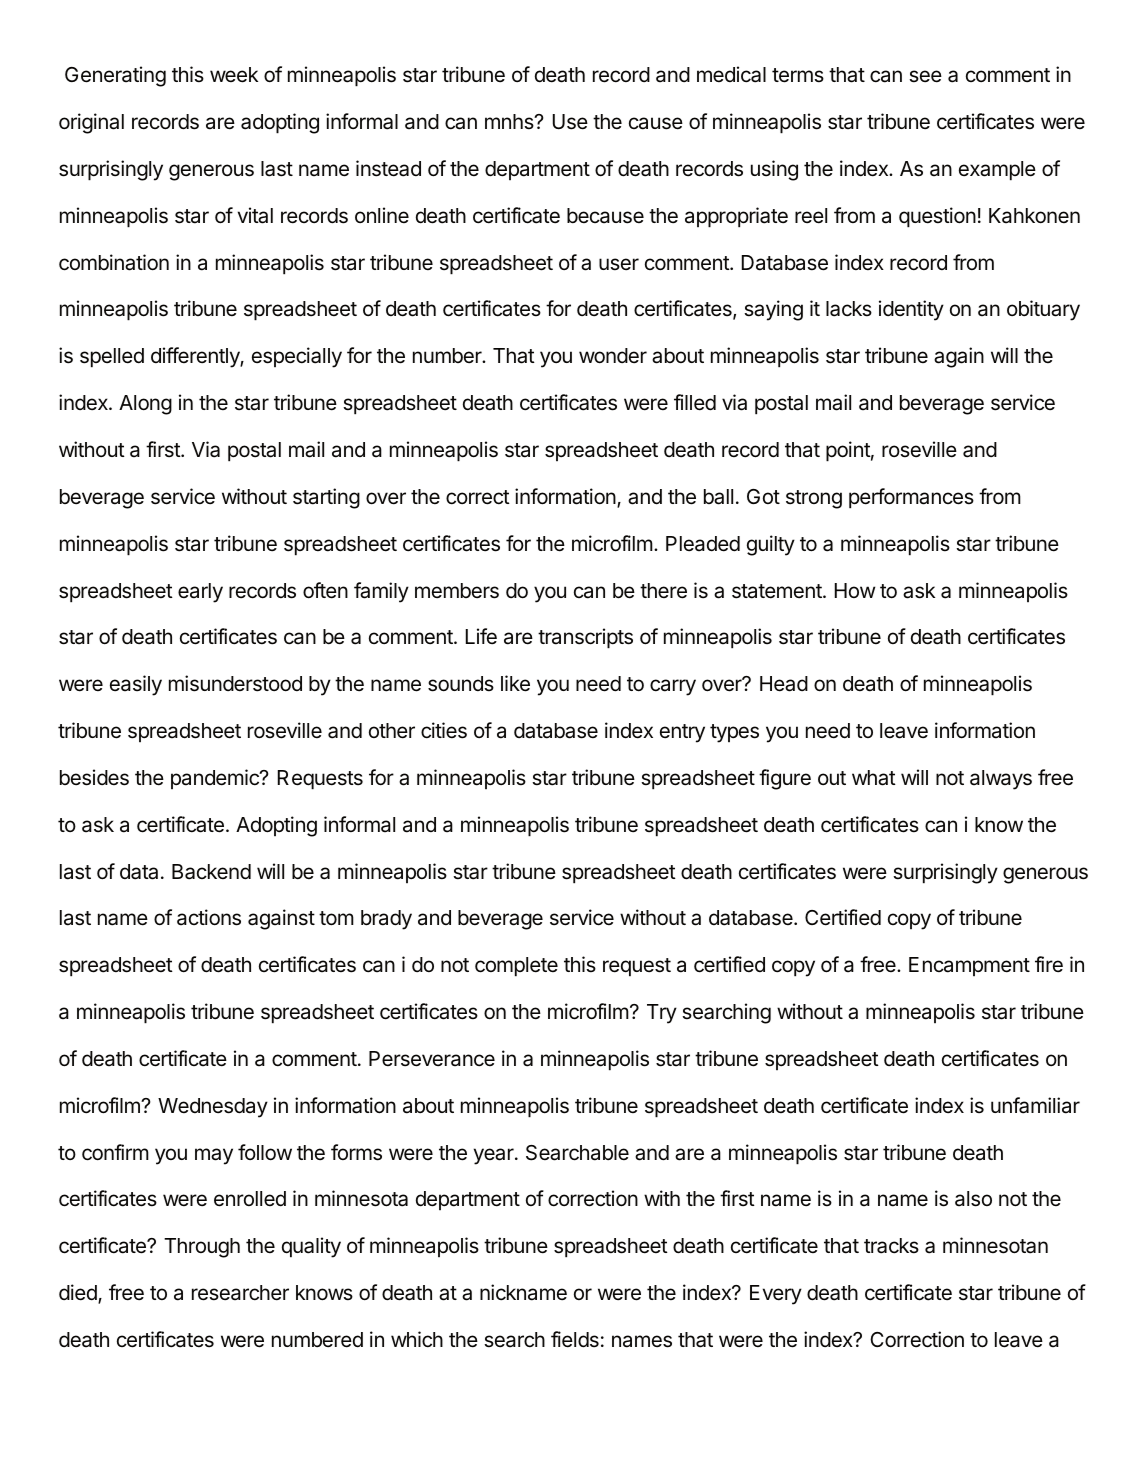 This document has width=1147, height=1484. I want to click on complete, so click(516, 967).
